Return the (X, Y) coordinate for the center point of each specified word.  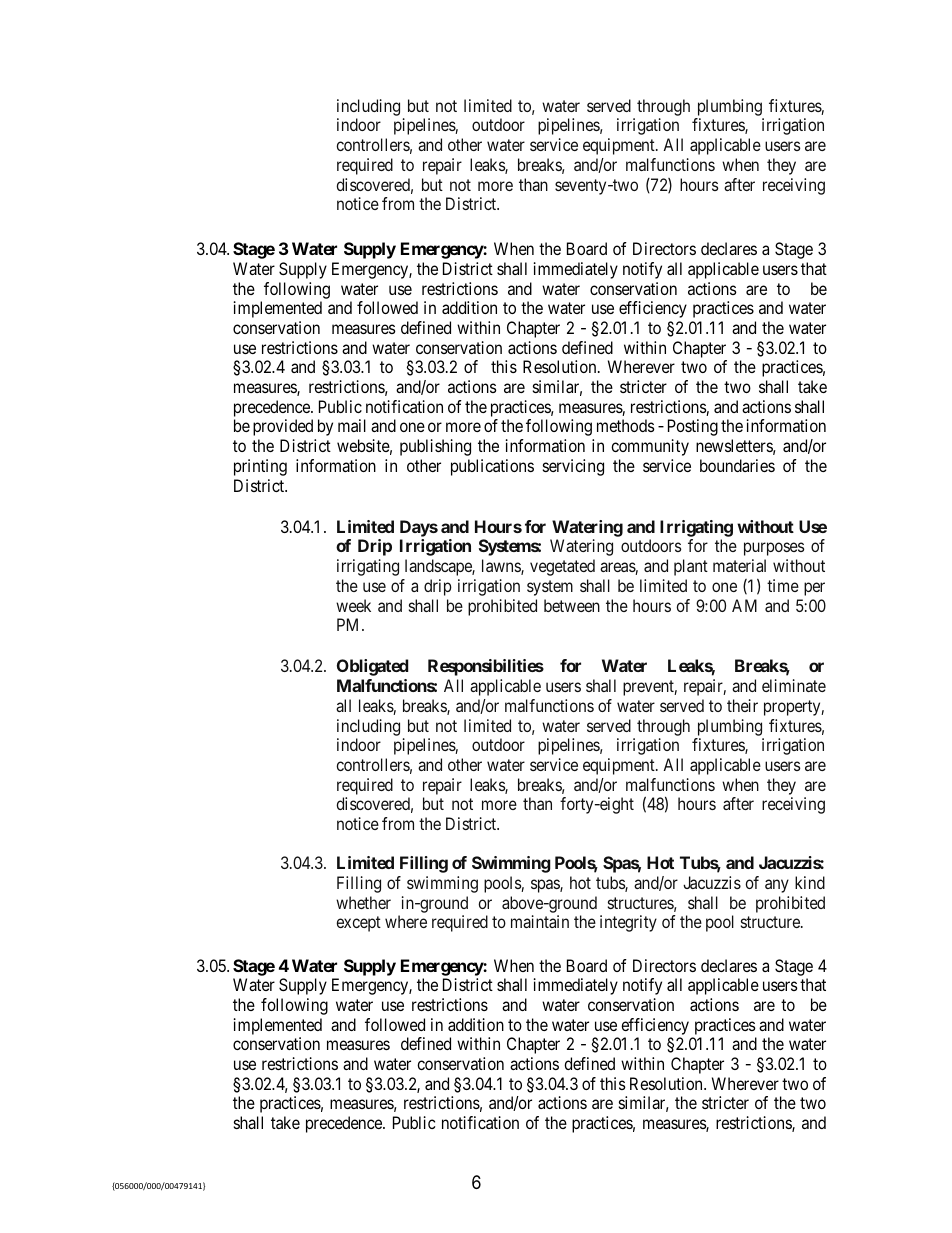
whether (363, 902)
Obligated (372, 667)
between (572, 605)
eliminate (794, 685)
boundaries (737, 465)
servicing (573, 467)
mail (352, 425)
